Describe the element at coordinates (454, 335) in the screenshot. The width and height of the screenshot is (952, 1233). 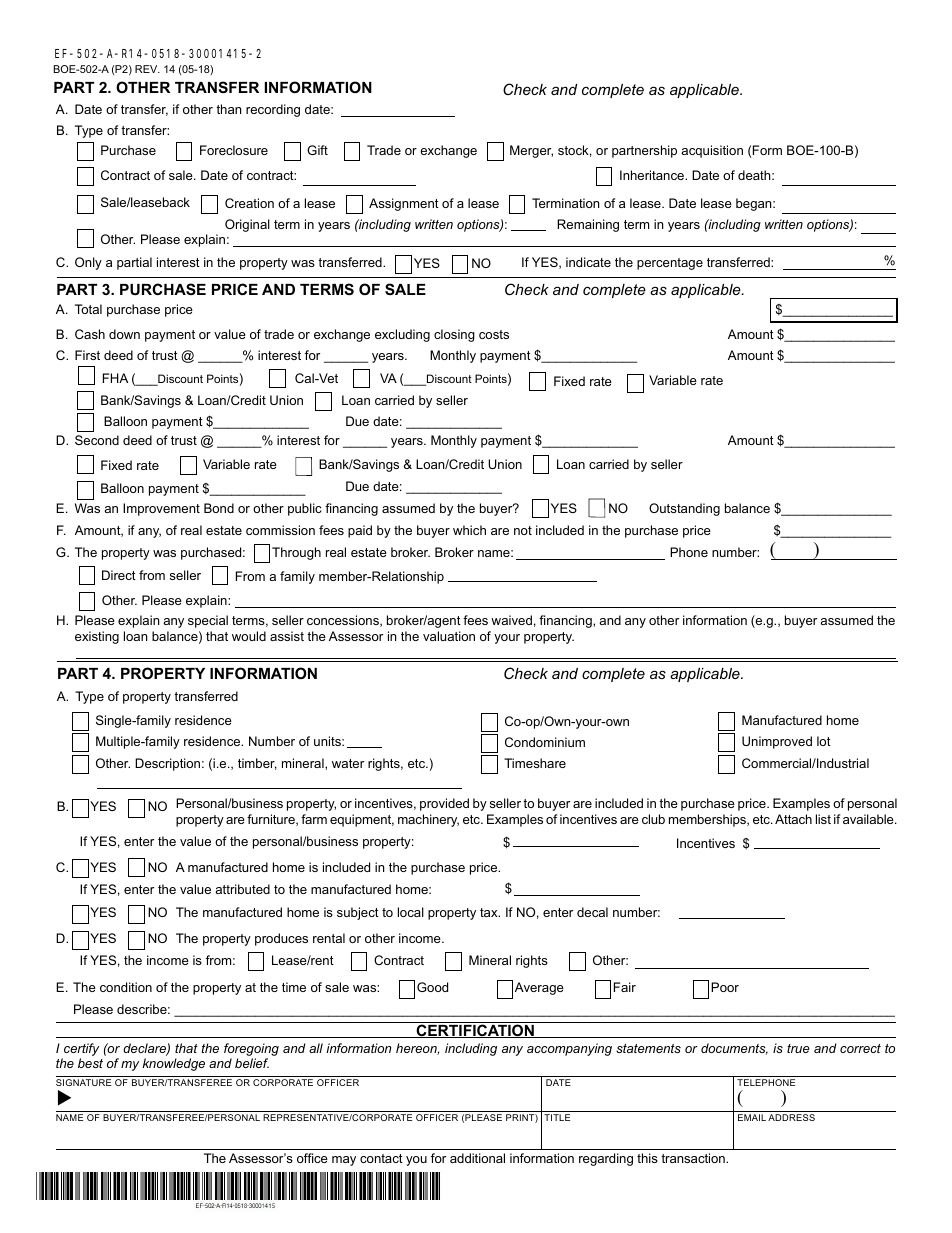
I see `closing` at that location.
